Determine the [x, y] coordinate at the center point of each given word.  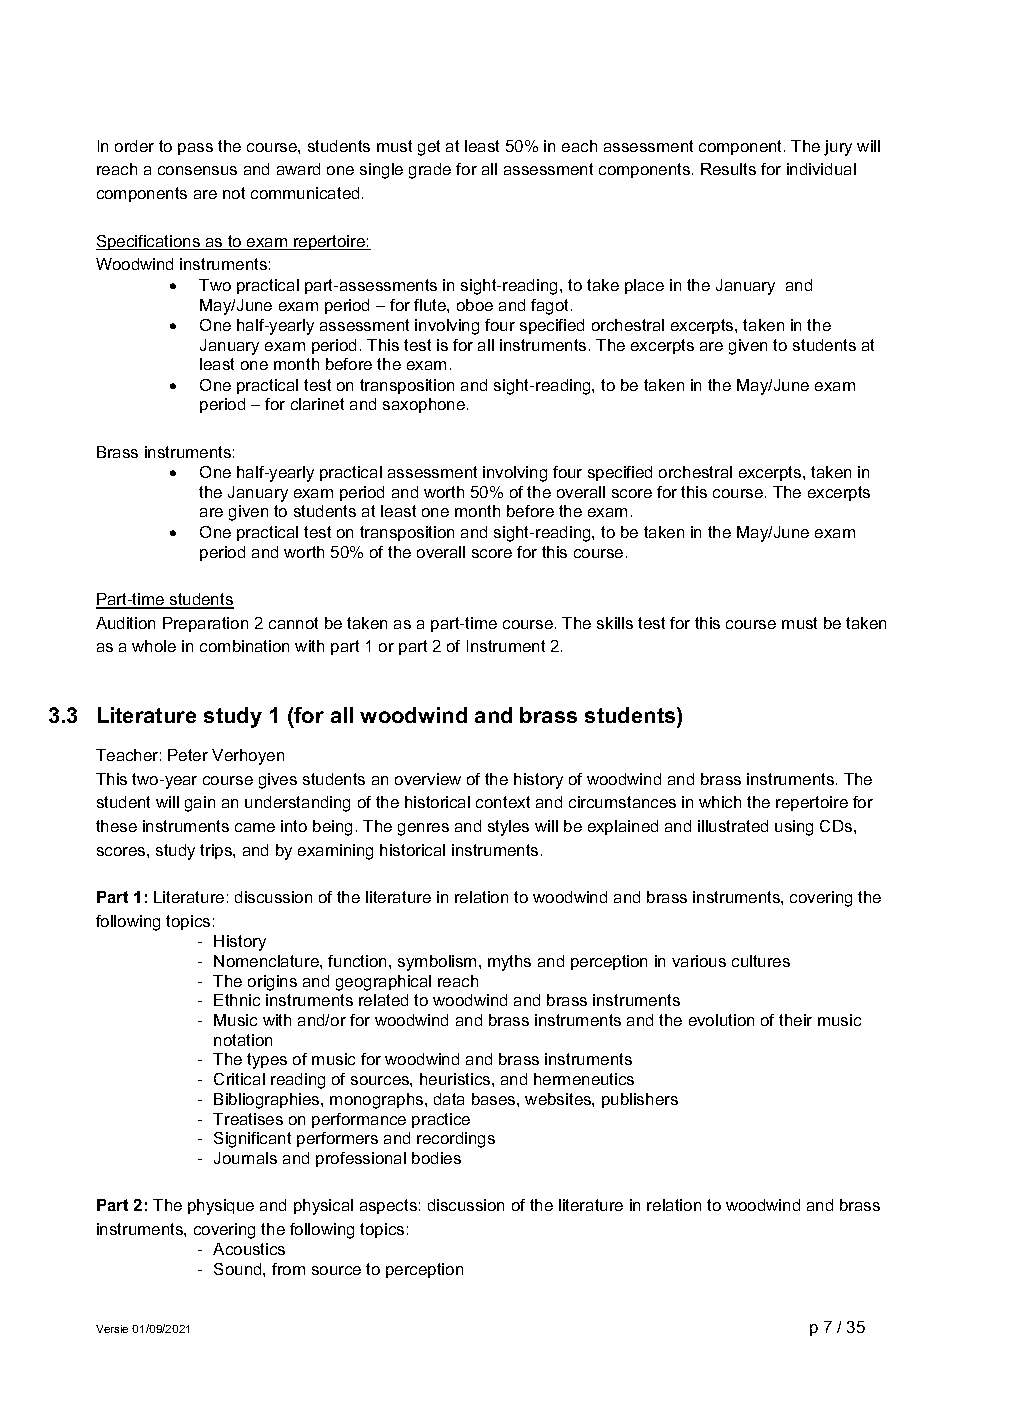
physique [221, 1207]
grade [430, 171]
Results [728, 169]
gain [200, 804]
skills [615, 623]
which [720, 802]
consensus [197, 170]
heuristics [456, 1079]
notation [243, 1040]
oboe [475, 305]
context [503, 802]
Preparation [205, 624]
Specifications [149, 242]
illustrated [733, 826]
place [644, 286]
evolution [721, 1020]
